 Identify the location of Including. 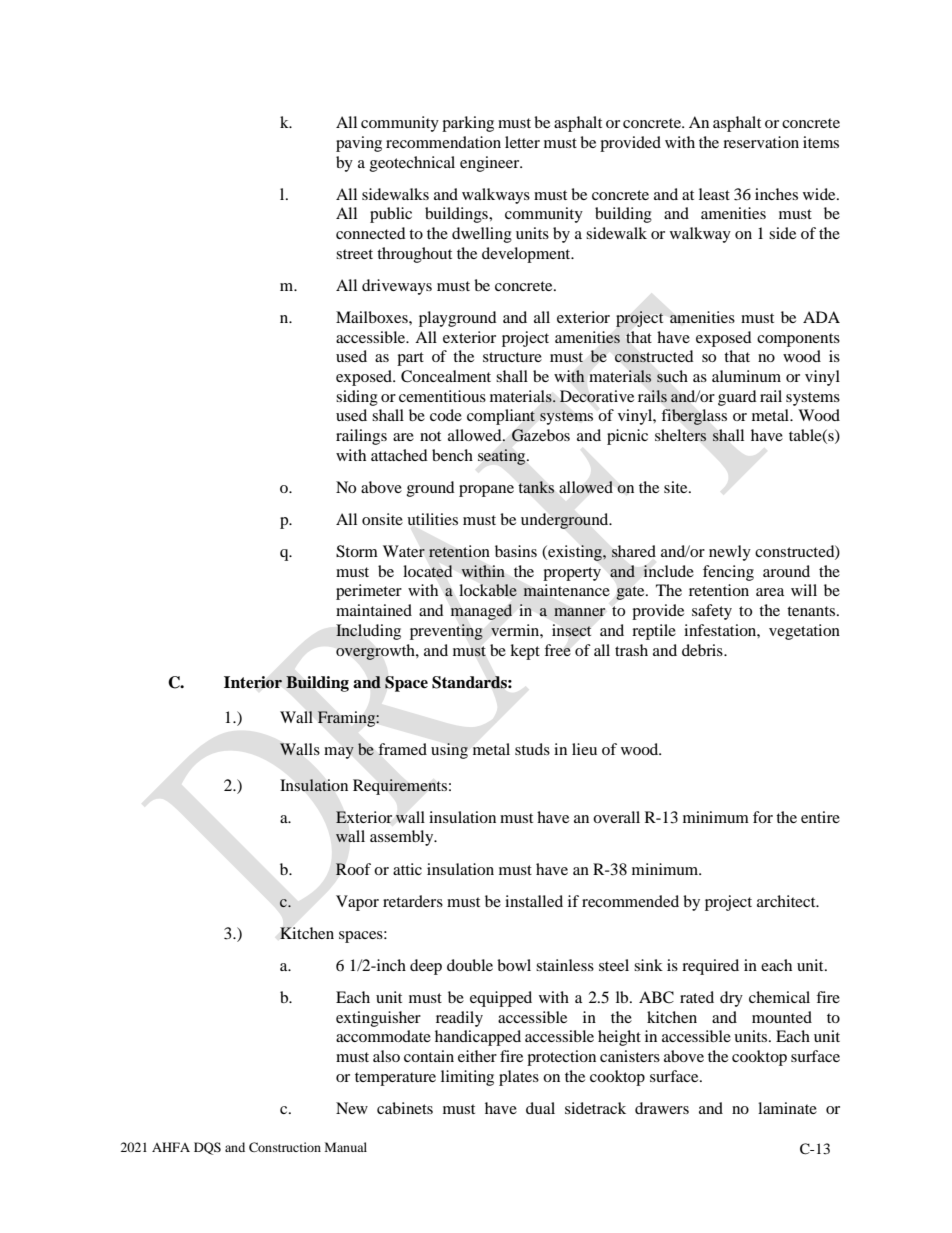
(368, 632).
